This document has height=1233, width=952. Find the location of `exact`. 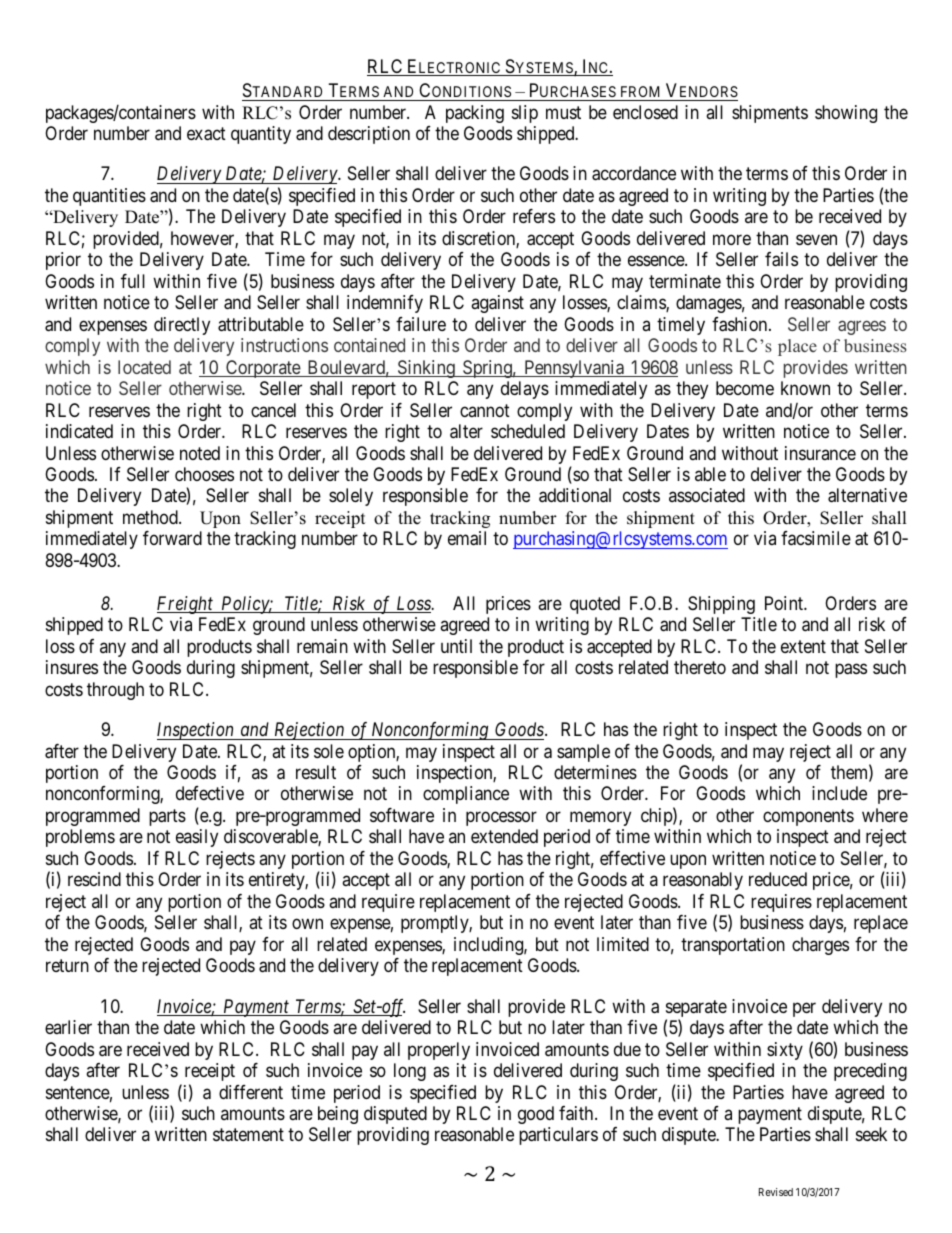

exact is located at coordinates (206, 134).
